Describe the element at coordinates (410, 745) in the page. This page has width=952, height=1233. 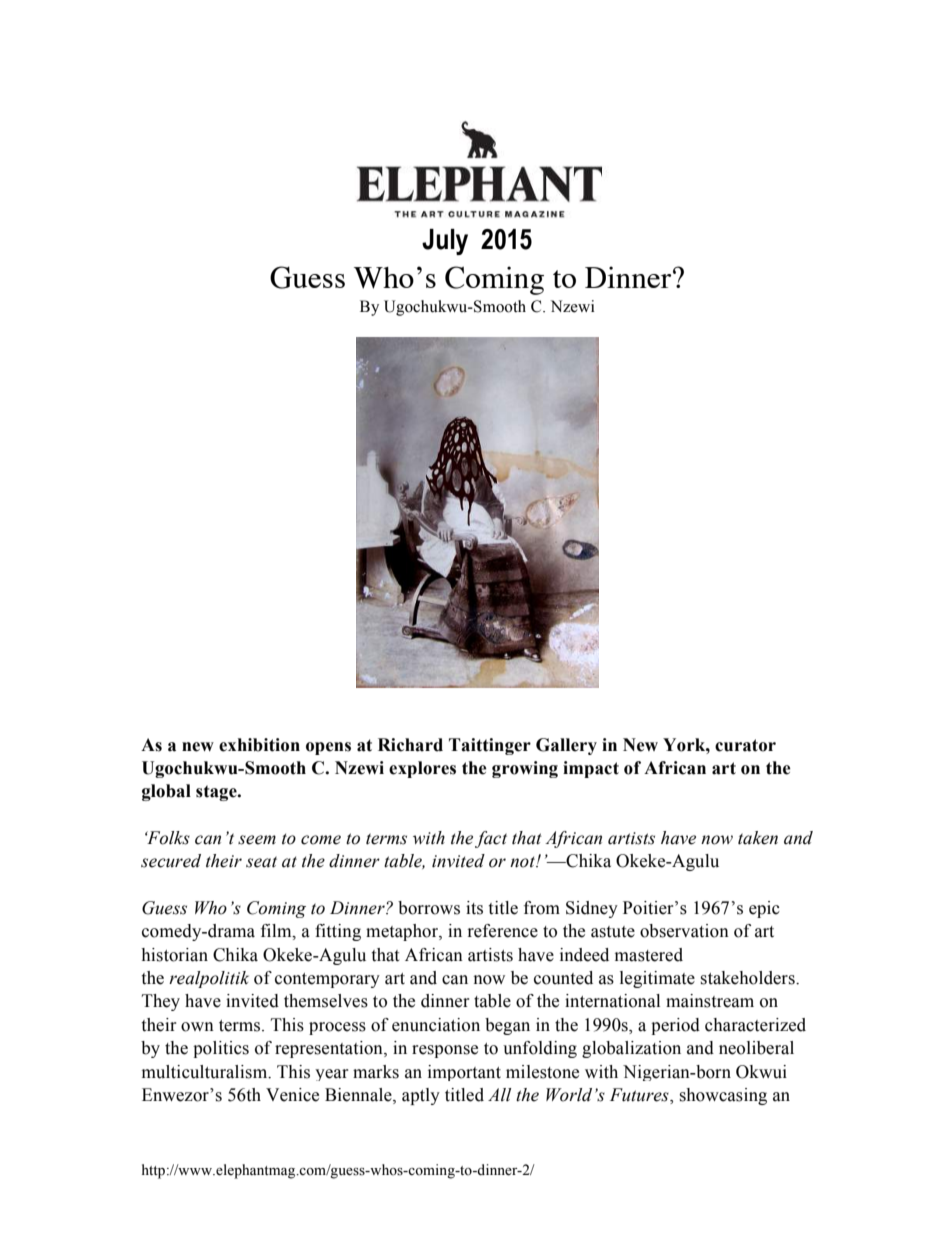
I see `Richard` at that location.
